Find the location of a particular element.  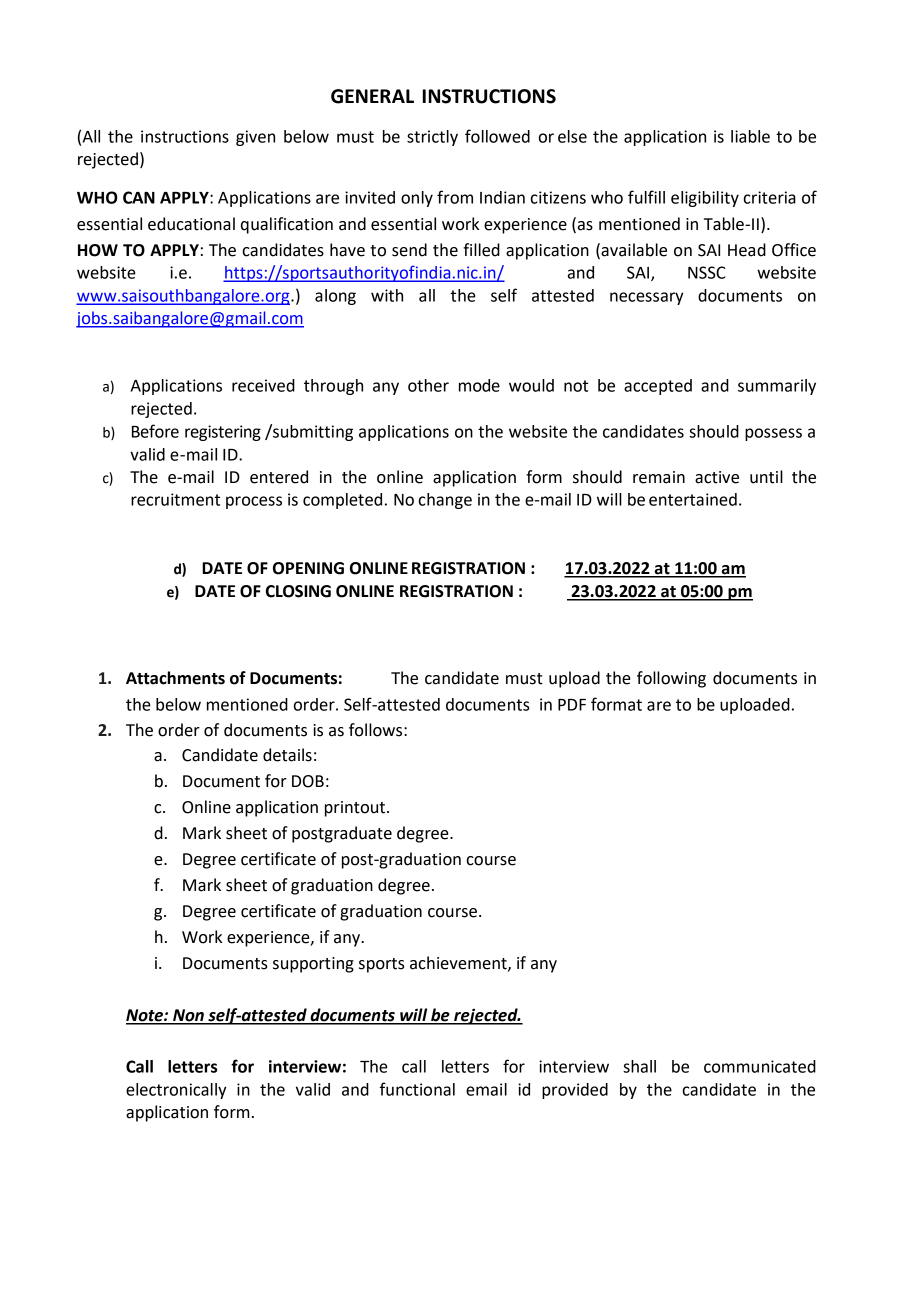

liable is located at coordinates (750, 136).
